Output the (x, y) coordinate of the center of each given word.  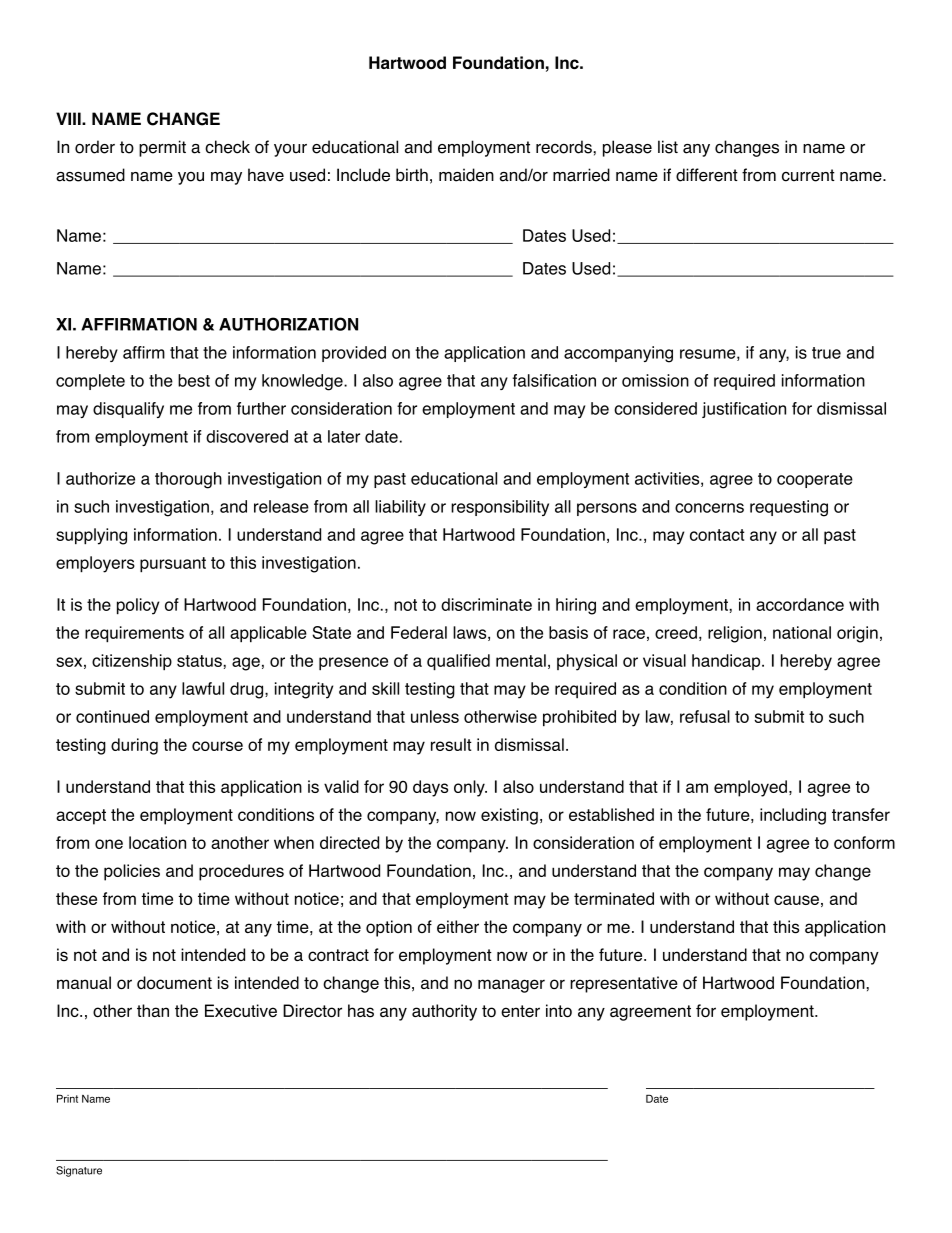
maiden (466, 175)
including (793, 816)
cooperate (815, 480)
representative (624, 984)
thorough (188, 480)
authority (444, 1012)
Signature (79, 1171)
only (470, 788)
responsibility (500, 508)
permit (162, 148)
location (157, 842)
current (808, 175)
